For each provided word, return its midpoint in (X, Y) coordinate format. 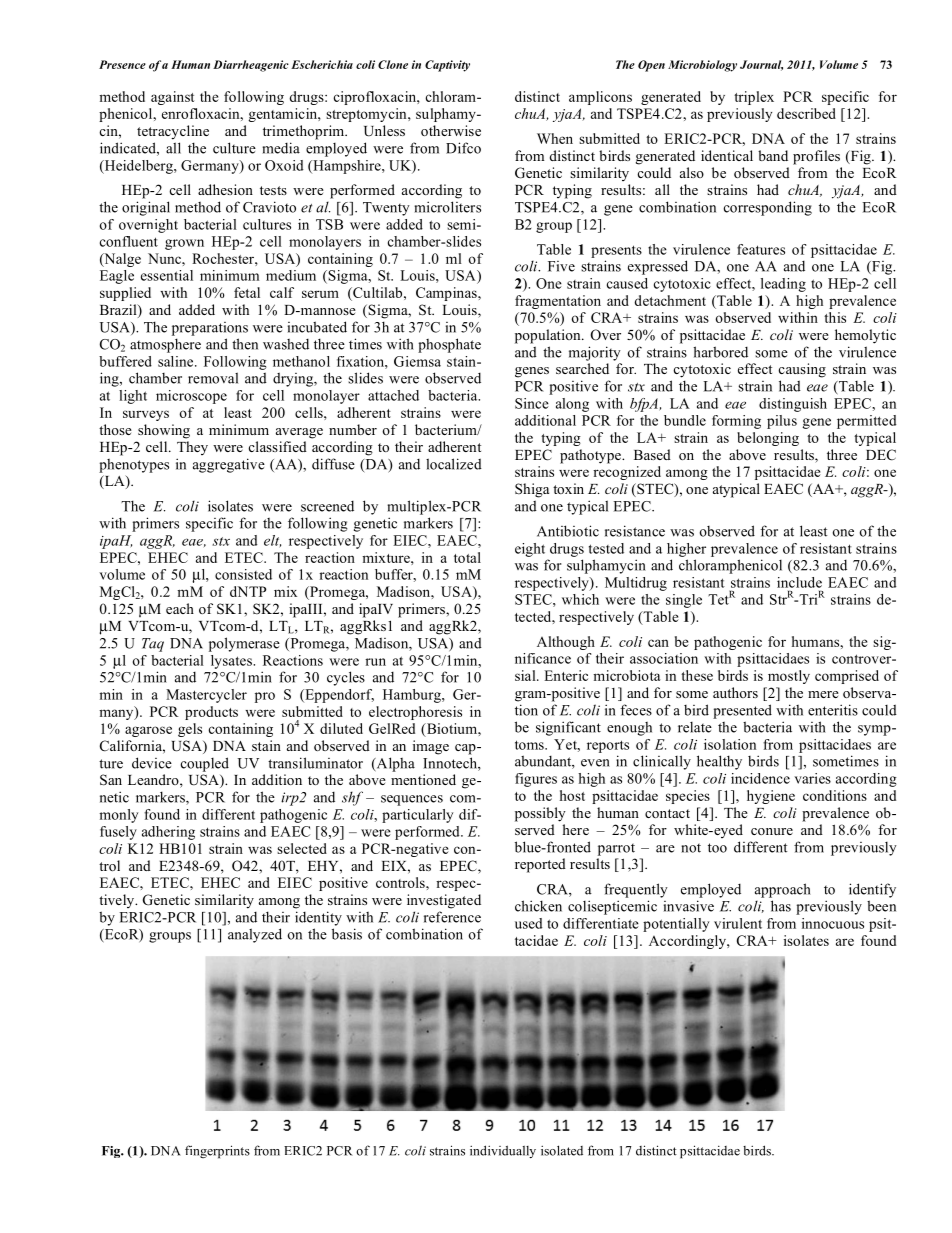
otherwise (451, 130)
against (173, 98)
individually (503, 1151)
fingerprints (217, 1152)
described (806, 113)
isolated (562, 1150)
